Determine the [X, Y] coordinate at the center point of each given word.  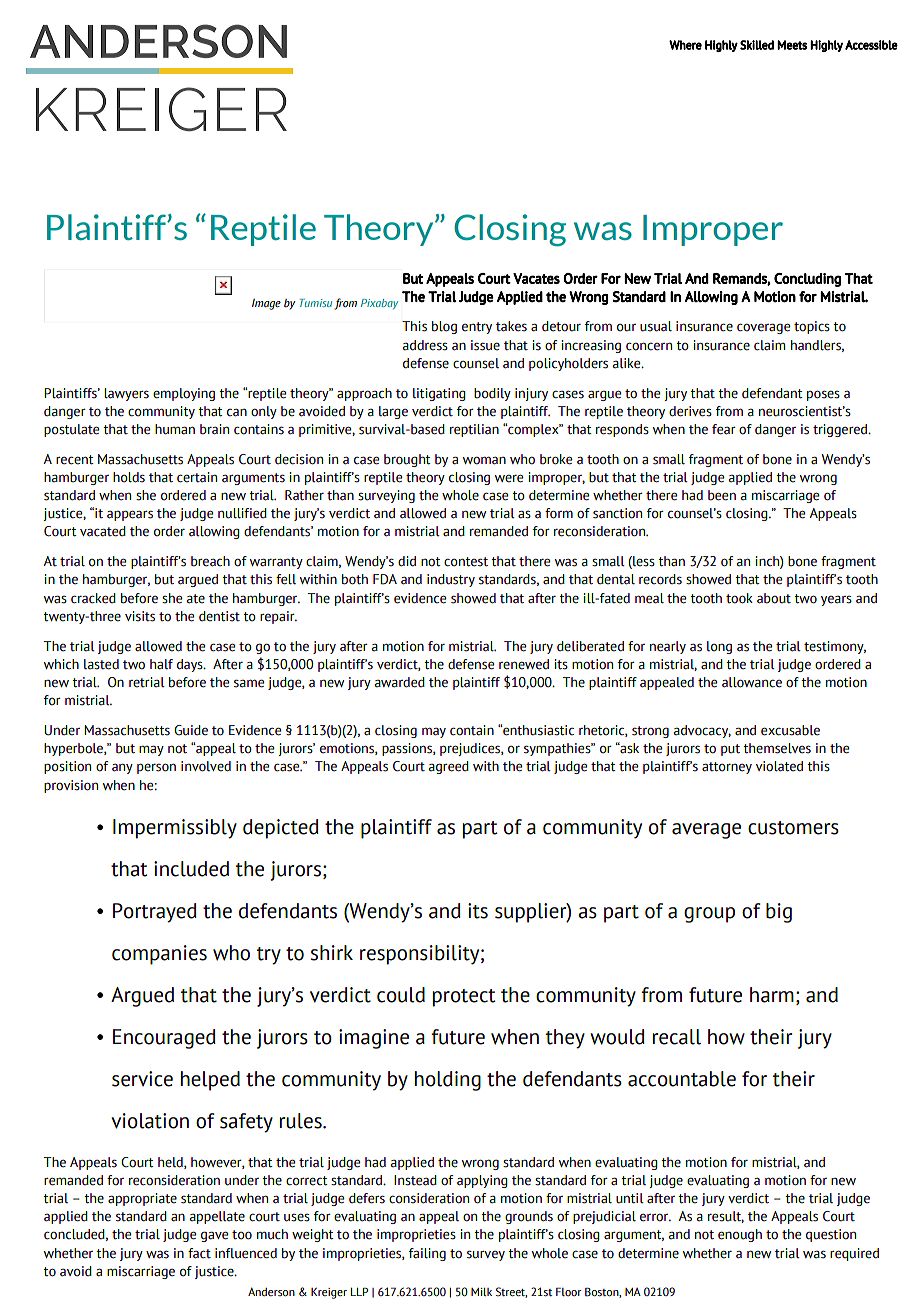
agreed [448, 767]
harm [772, 995]
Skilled [757, 45]
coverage [763, 328]
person [156, 768]
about [774, 598]
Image [266, 304]
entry [477, 328]
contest [466, 562]
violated [779, 766]
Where [685, 45]
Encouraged [164, 1039]
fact [199, 1253]
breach [210, 561]
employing [184, 394]
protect [464, 998]
